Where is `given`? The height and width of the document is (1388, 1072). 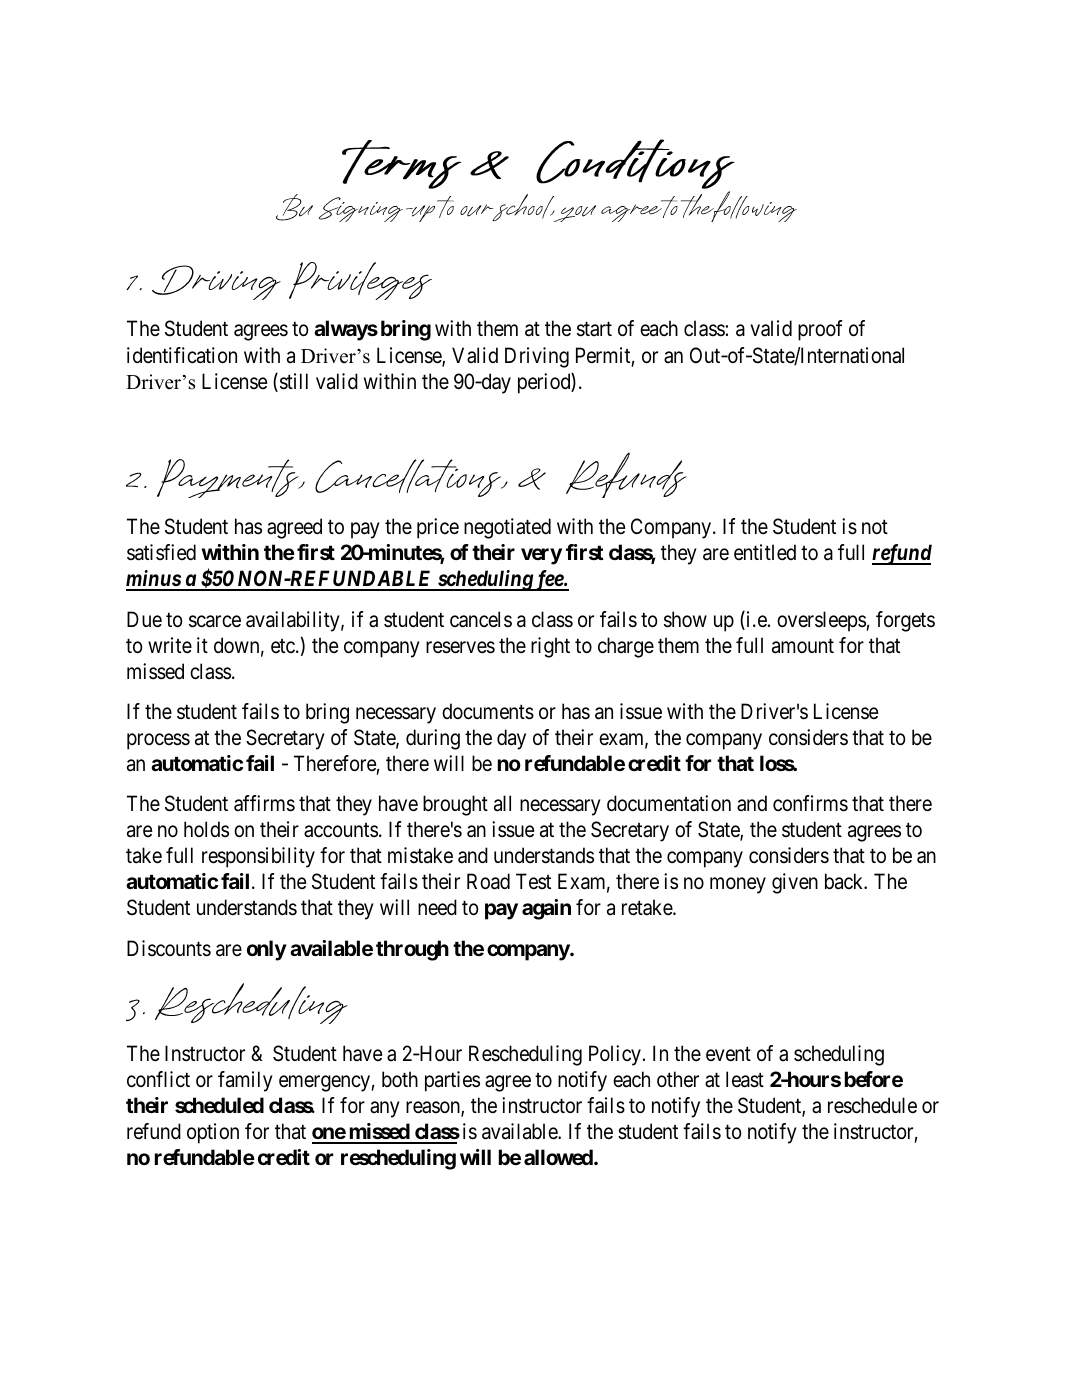 given is located at coordinates (795, 883).
